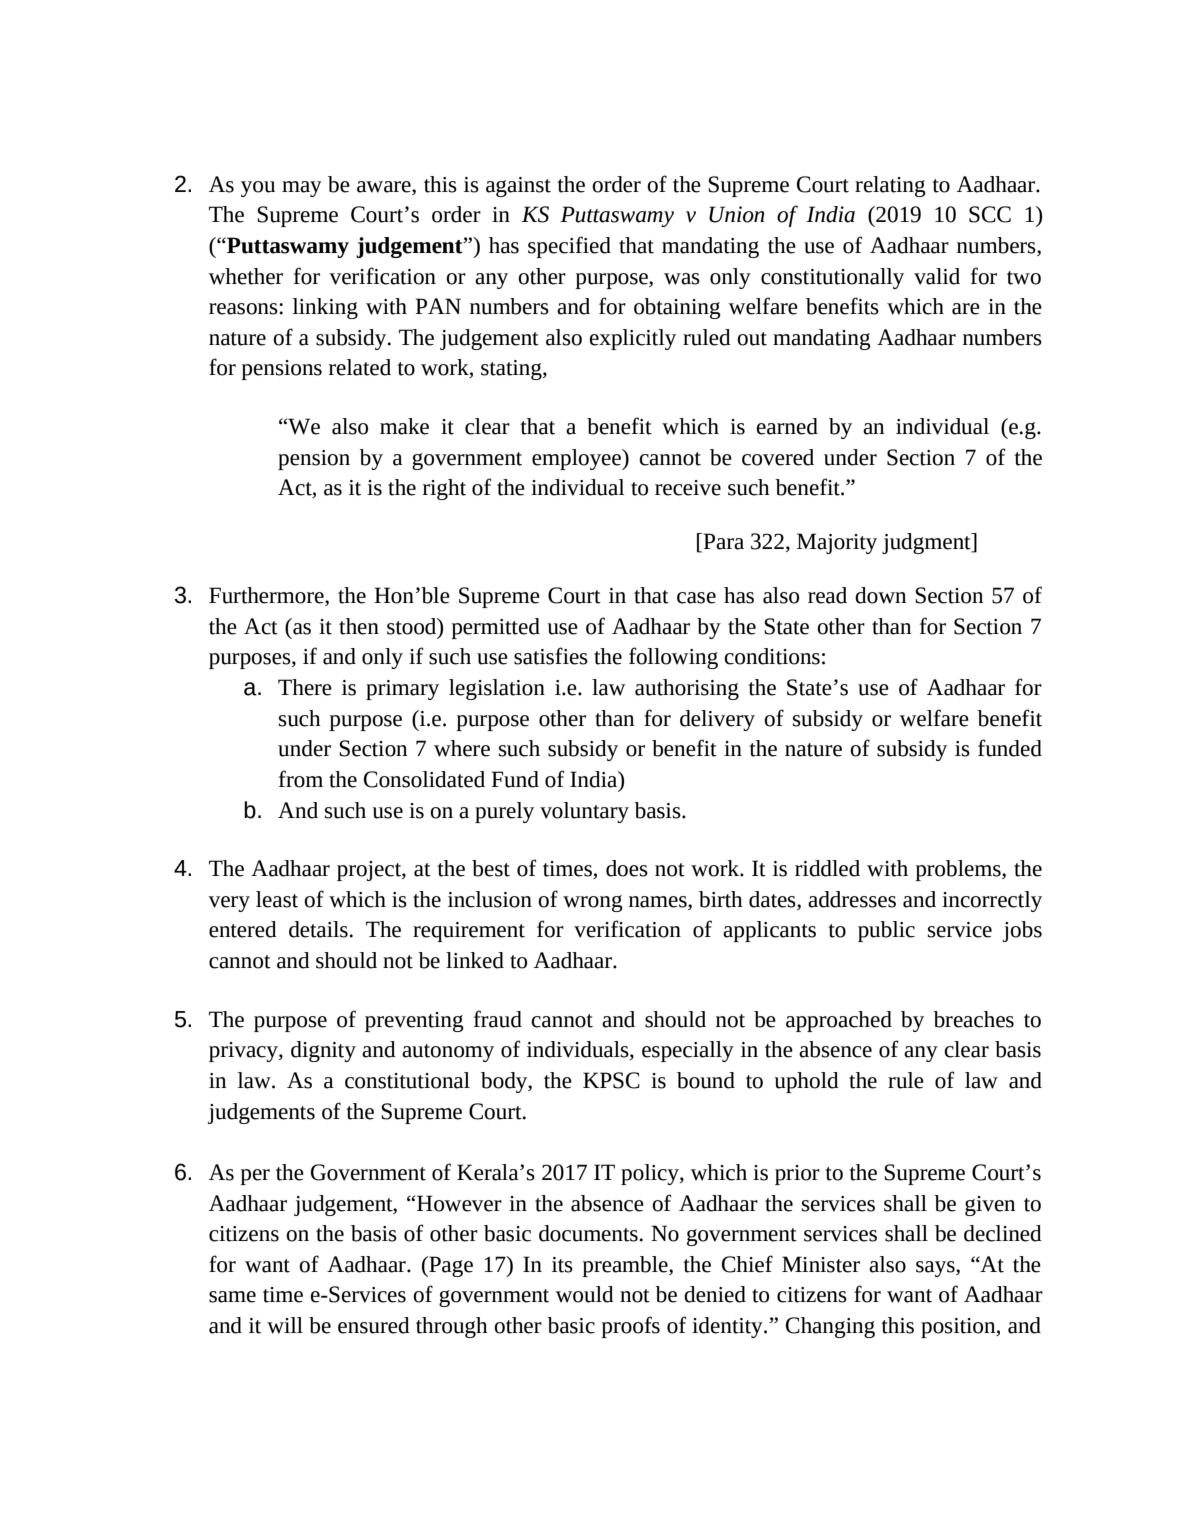  I want to click on will, so click(285, 1325).
